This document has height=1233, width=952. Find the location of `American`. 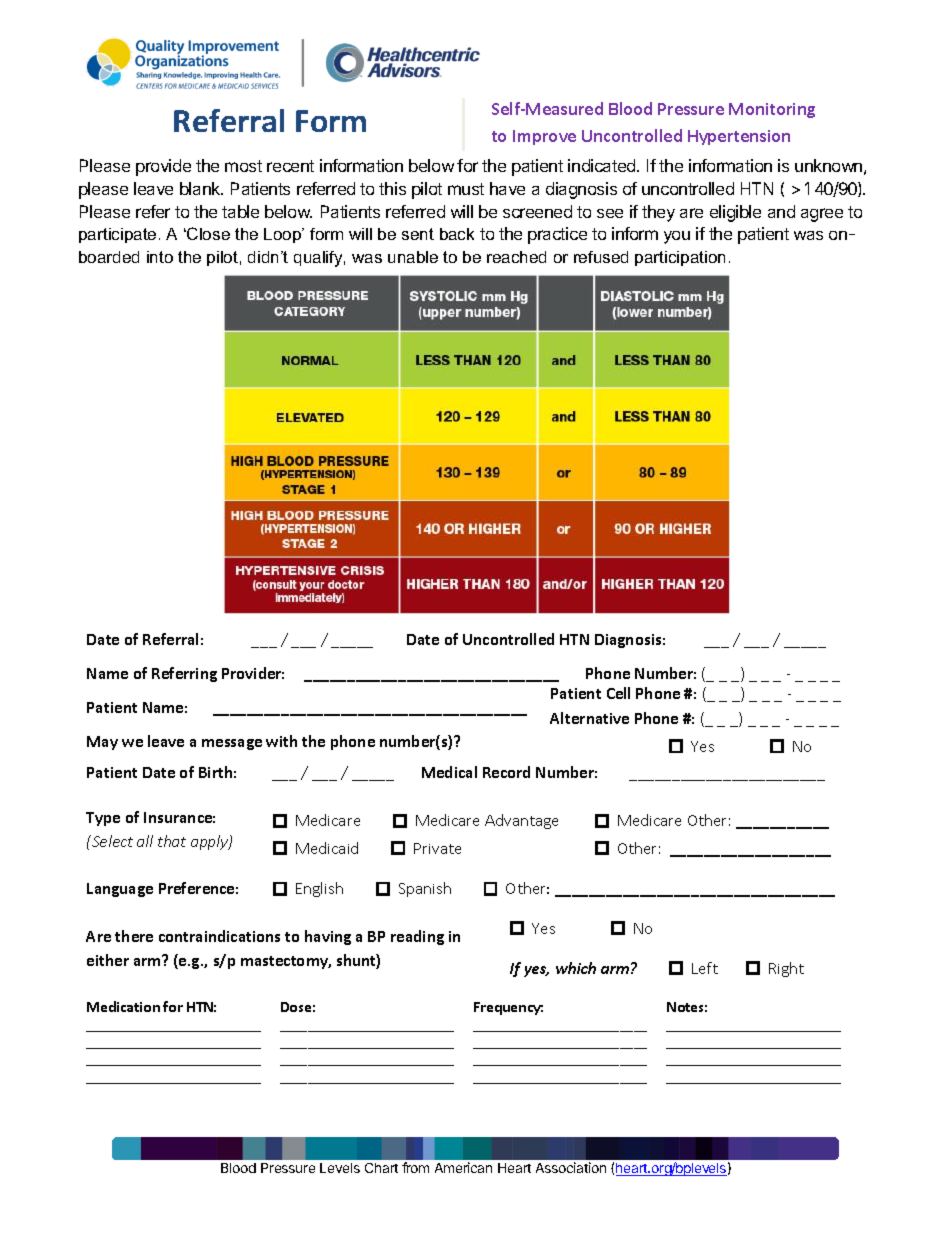

American is located at coordinates (463, 1167).
